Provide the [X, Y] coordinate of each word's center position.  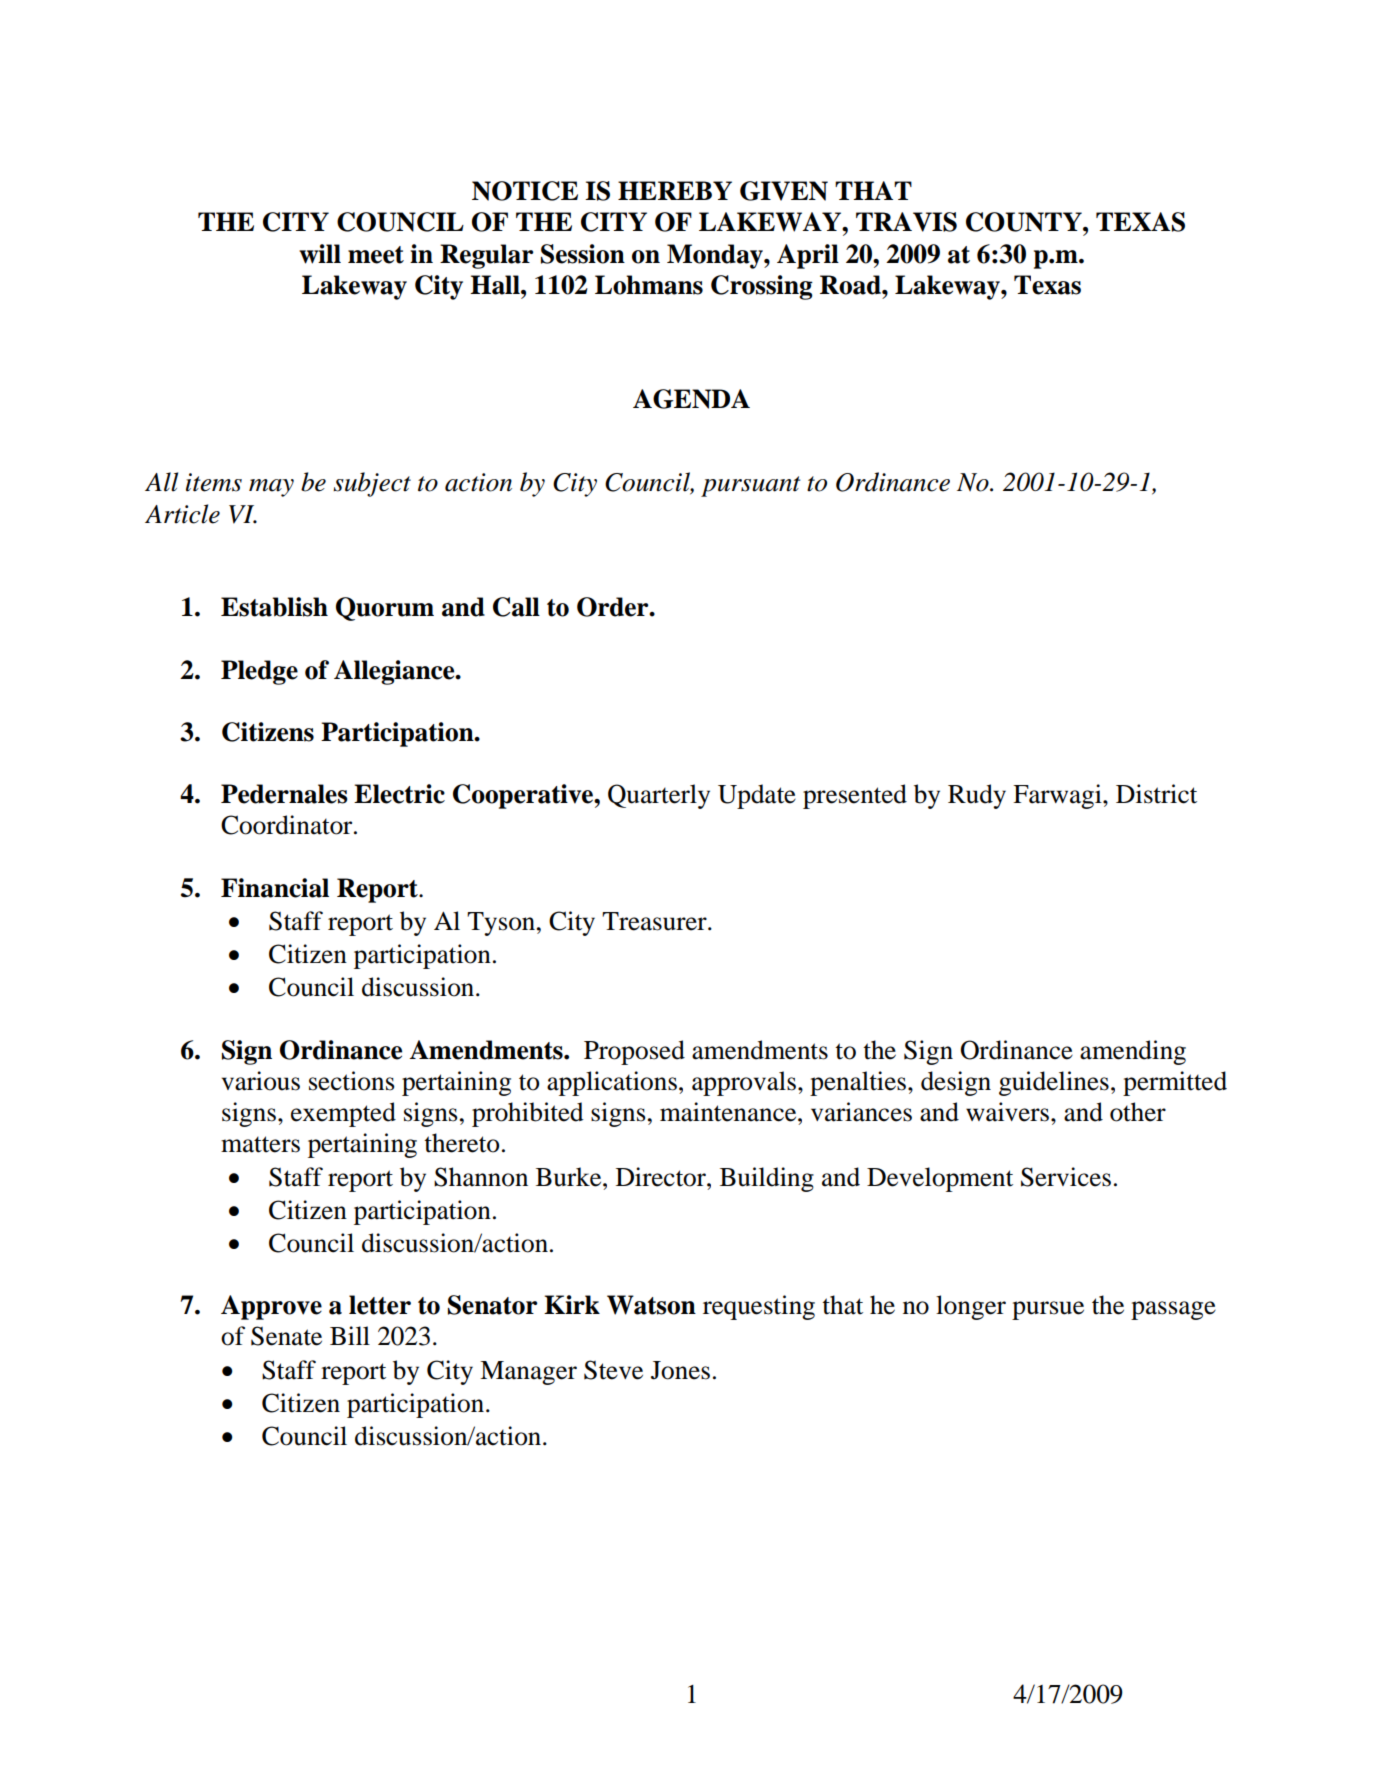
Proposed [634, 1052]
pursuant [750, 486]
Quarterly [659, 796]
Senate [286, 1336]
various [261, 1081]
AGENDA [691, 399]
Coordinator [288, 825]
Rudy [977, 796]
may [271, 488]
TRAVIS [906, 222]
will [320, 254]
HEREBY [675, 190]
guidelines [1054, 1083]
